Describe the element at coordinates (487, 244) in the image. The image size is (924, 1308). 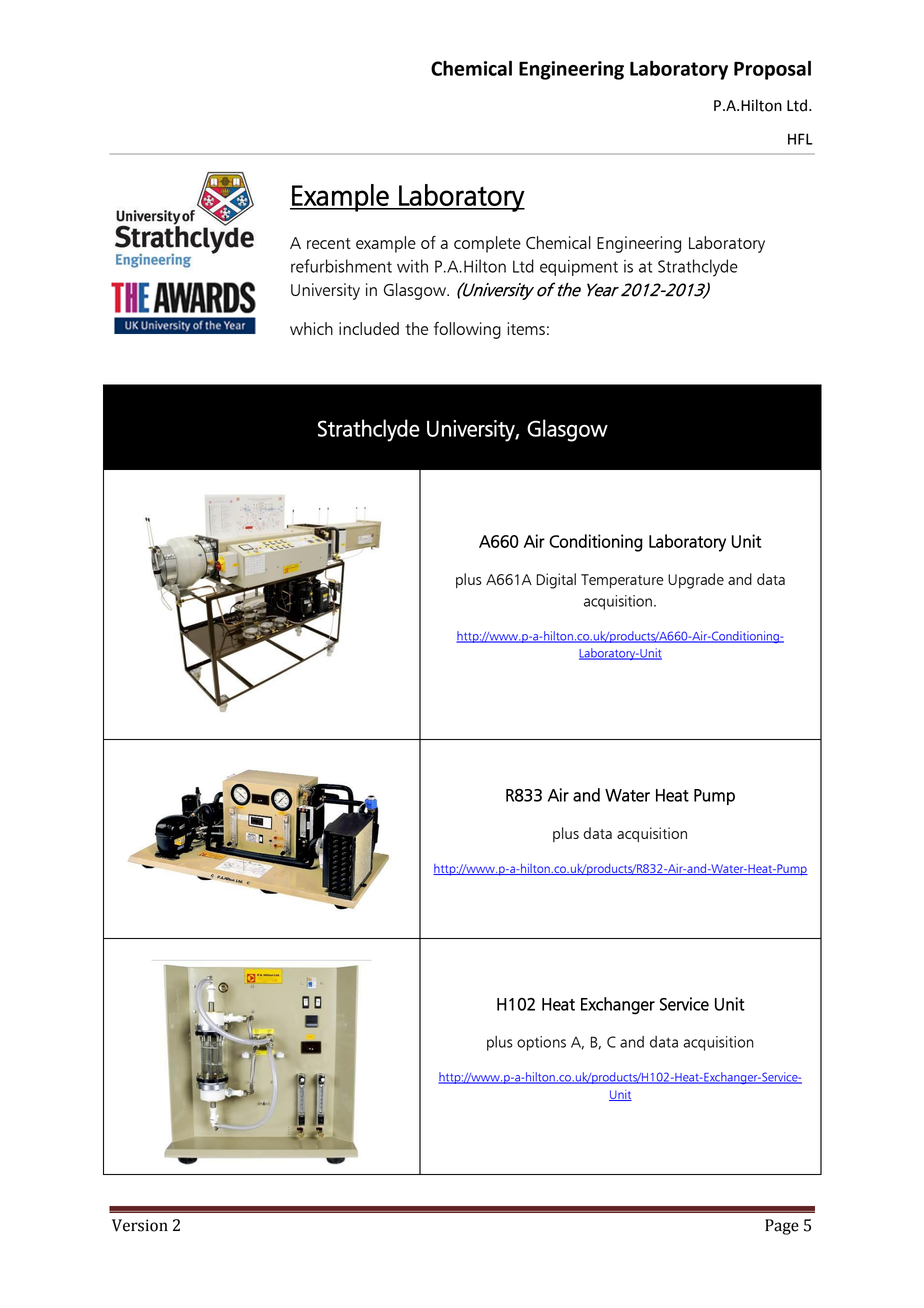
I see `complete` at that location.
